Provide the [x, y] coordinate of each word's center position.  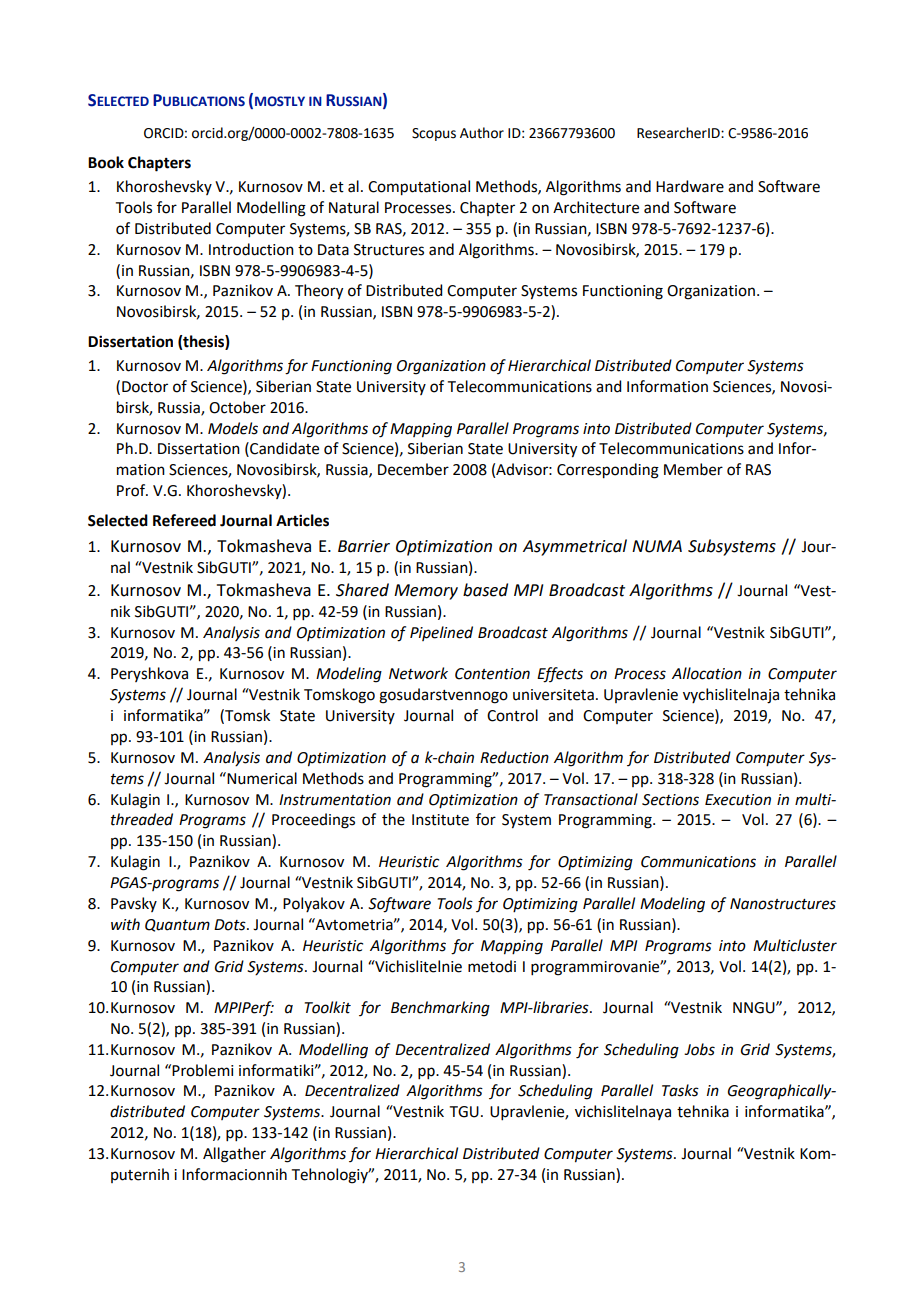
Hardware [690, 186]
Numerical [261, 778]
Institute [440, 820]
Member [693, 469]
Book [106, 162]
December [413, 469]
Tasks [680, 1090]
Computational [419, 188]
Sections [670, 800]
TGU [464, 1112]
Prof [132, 490]
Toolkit [328, 1007]
